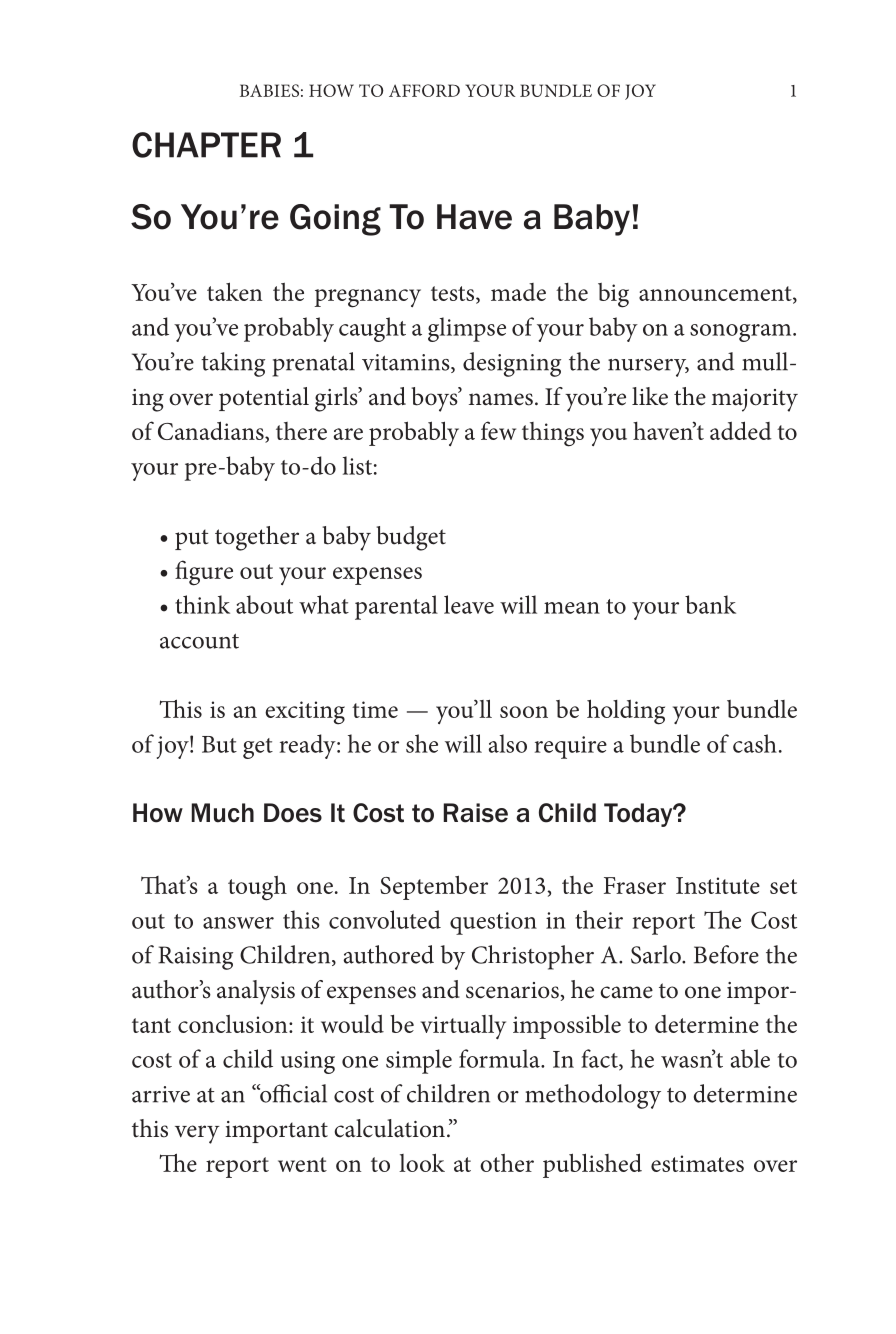 The image size is (896, 1334). What do you see at coordinates (718, 885) in the screenshot?
I see `Institute` at bounding box center [718, 885].
